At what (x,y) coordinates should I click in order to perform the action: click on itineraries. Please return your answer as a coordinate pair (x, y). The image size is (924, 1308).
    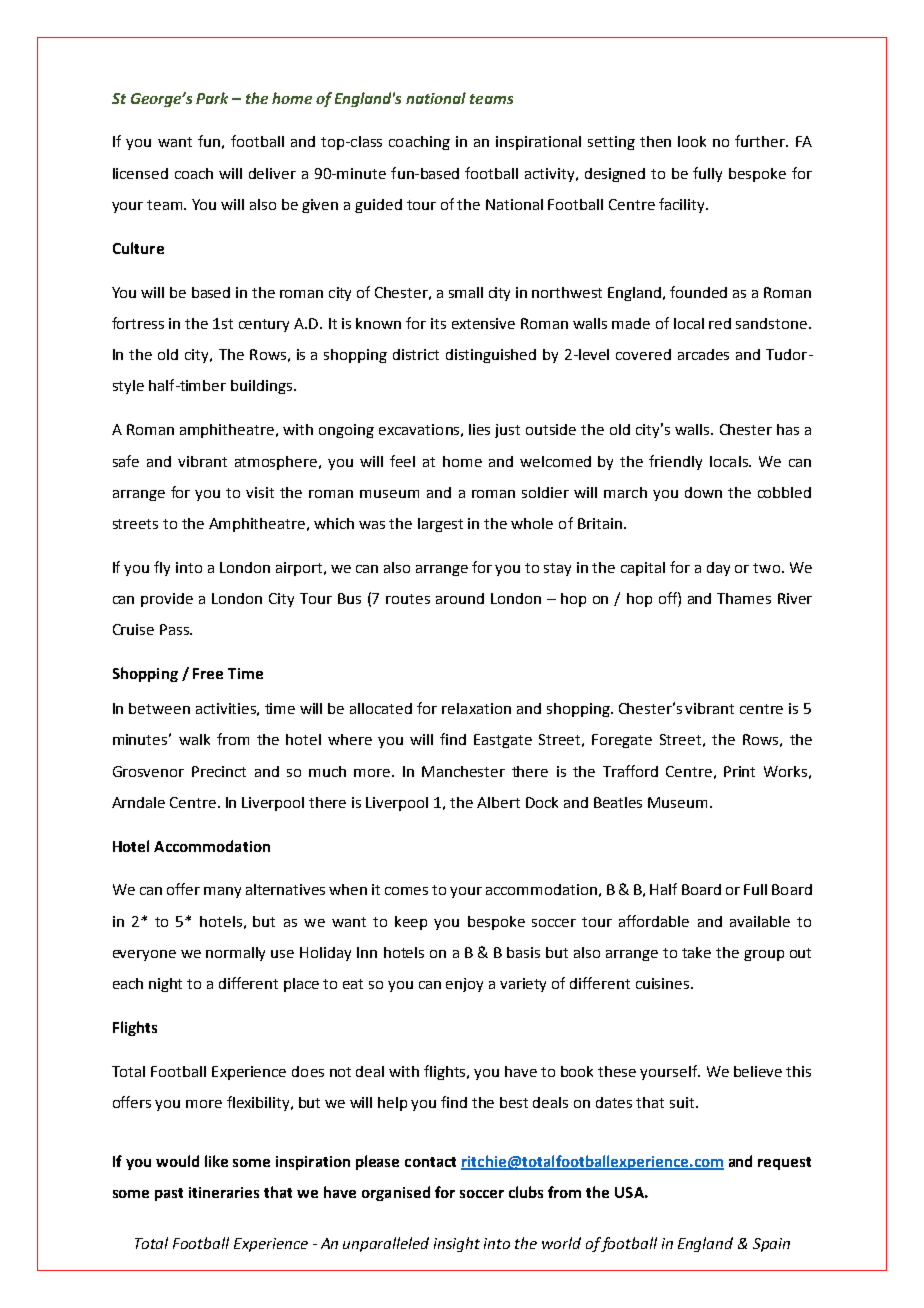
    Looking at the image, I should click on (224, 1192).
